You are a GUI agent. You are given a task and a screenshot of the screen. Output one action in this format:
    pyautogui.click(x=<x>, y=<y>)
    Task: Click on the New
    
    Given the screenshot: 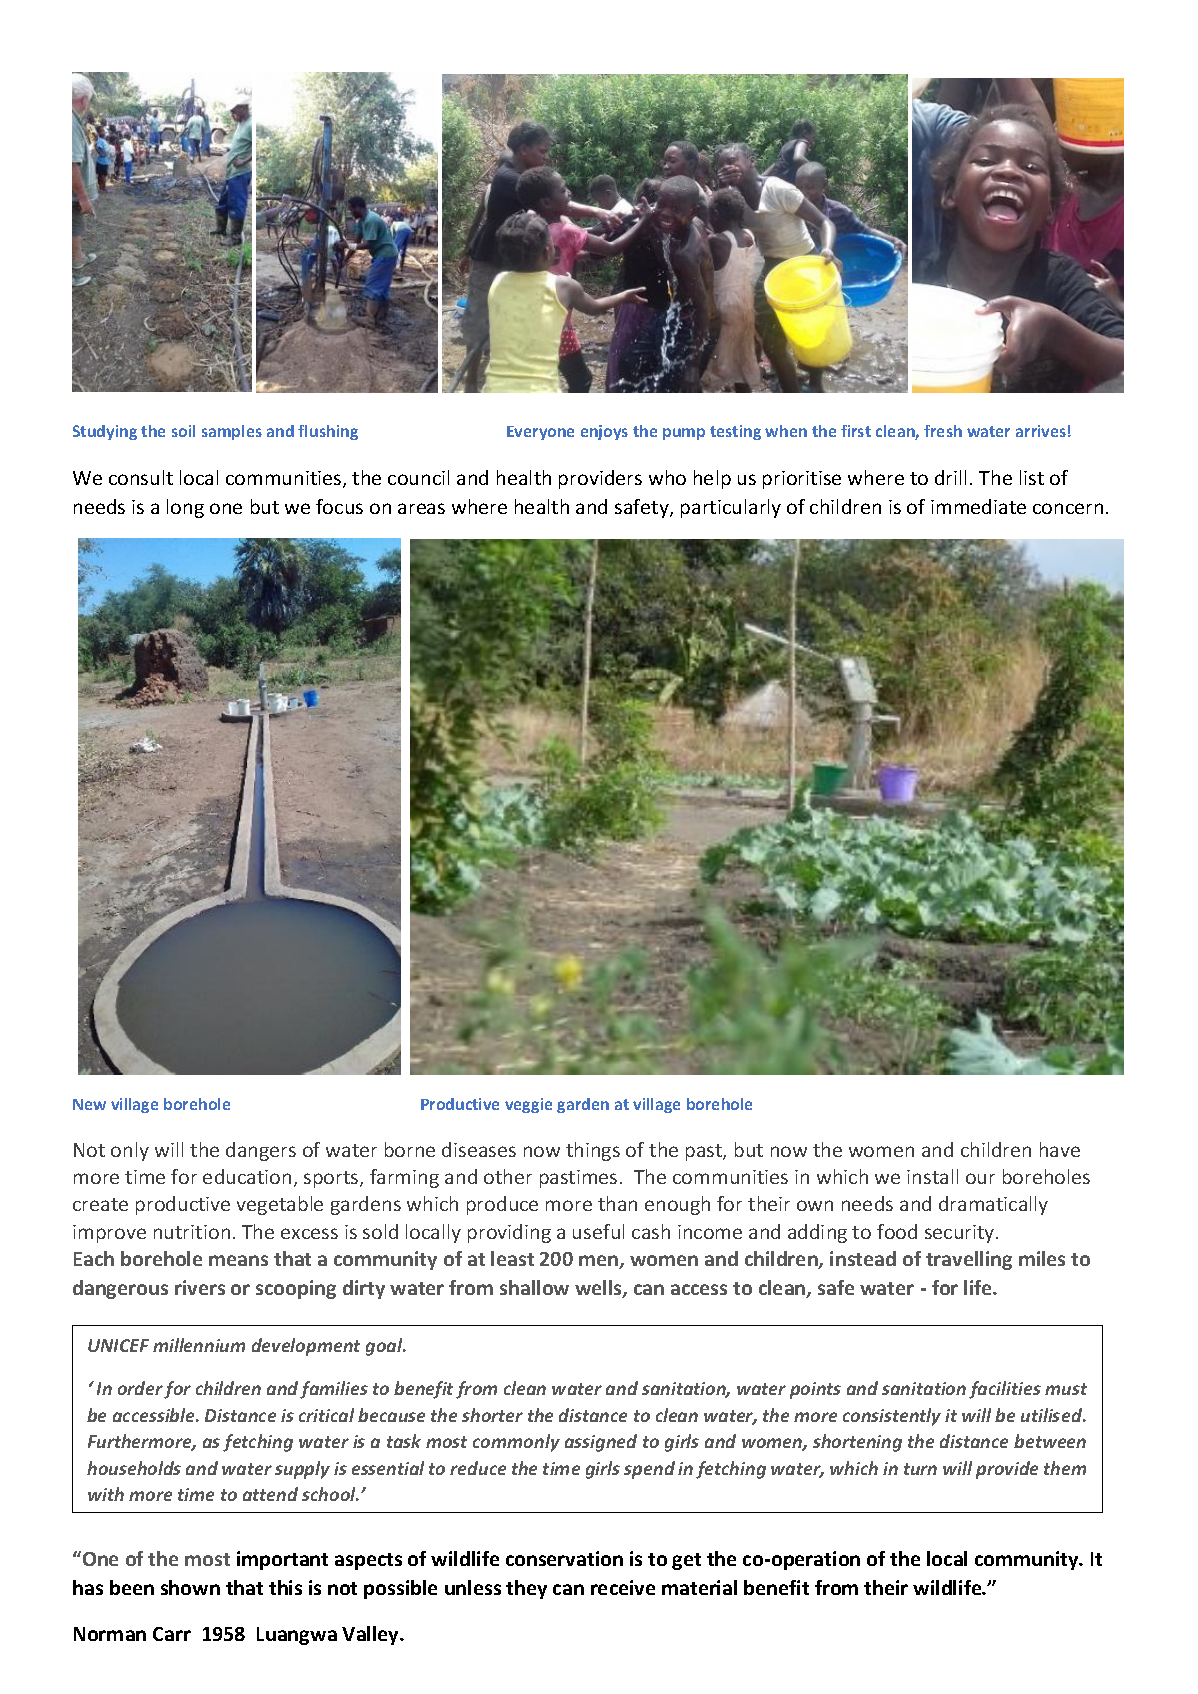 What is the action you would take?
    pyautogui.click(x=89, y=1104)
